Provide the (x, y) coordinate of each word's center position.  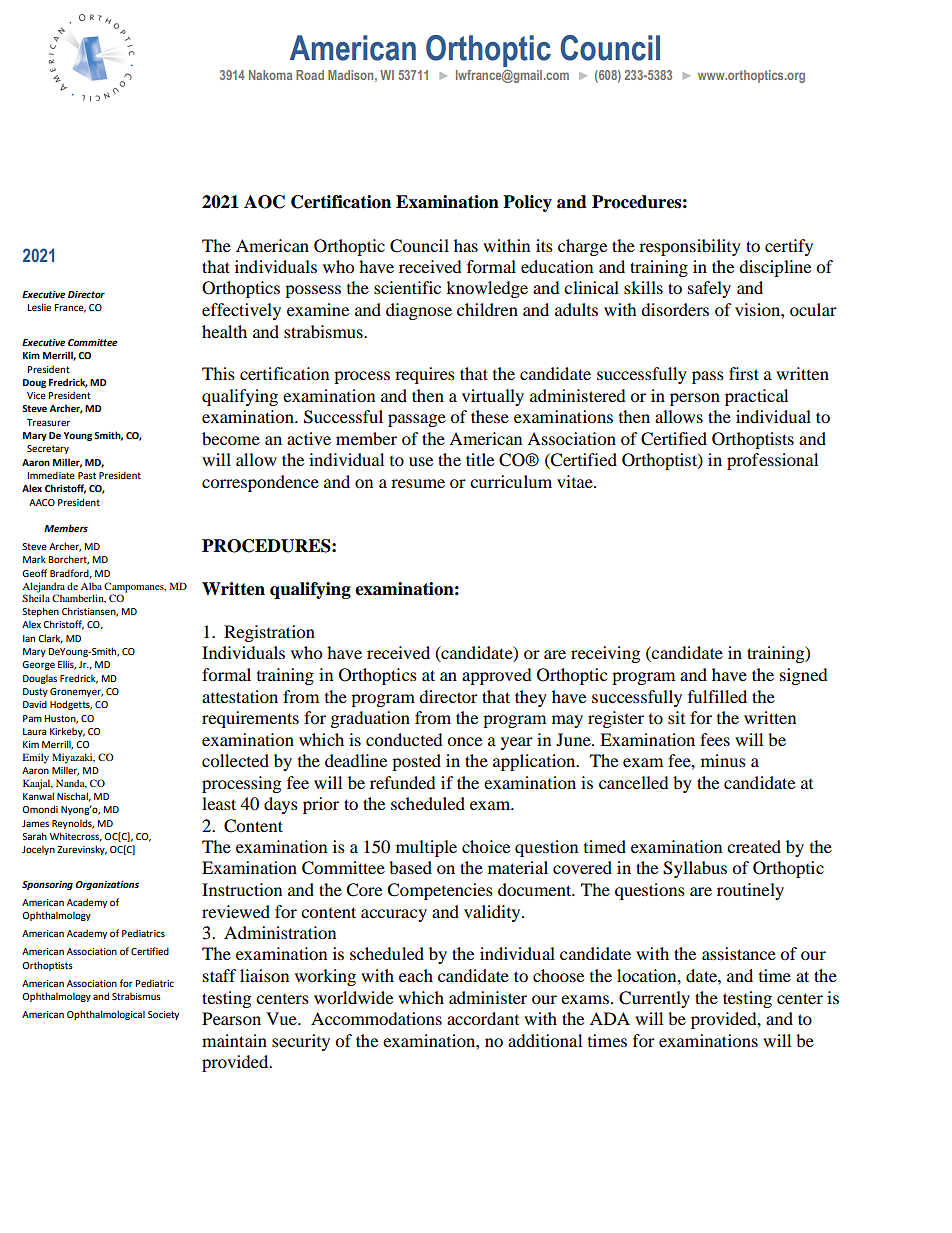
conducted (404, 739)
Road (310, 75)
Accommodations (376, 1018)
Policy (527, 203)
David (35, 704)
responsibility (690, 247)
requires (425, 375)
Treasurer (48, 422)
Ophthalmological (106, 1015)
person (695, 399)
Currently (654, 999)
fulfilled (717, 696)
